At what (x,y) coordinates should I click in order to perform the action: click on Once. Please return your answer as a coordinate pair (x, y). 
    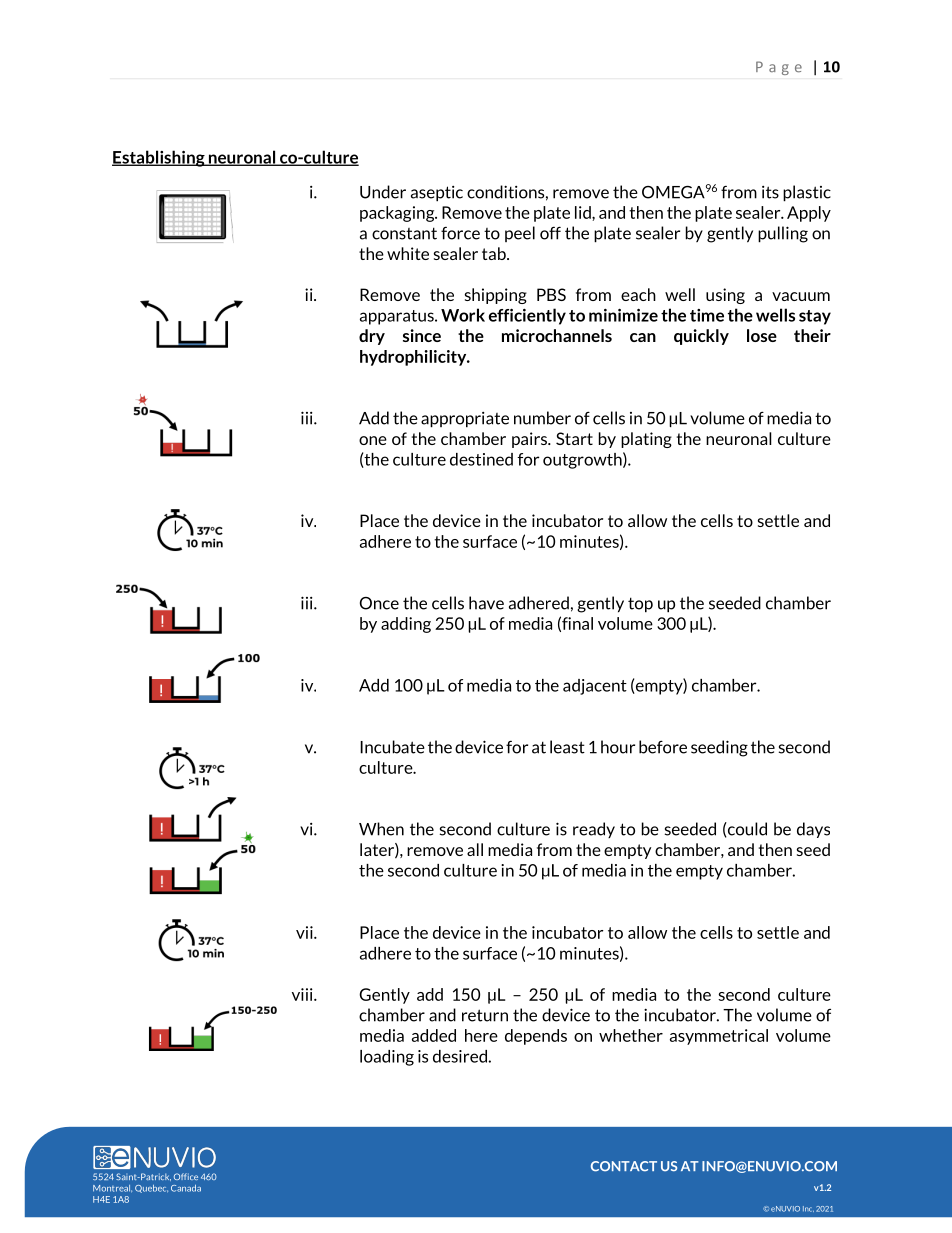
    Looking at the image, I should click on (379, 603).
